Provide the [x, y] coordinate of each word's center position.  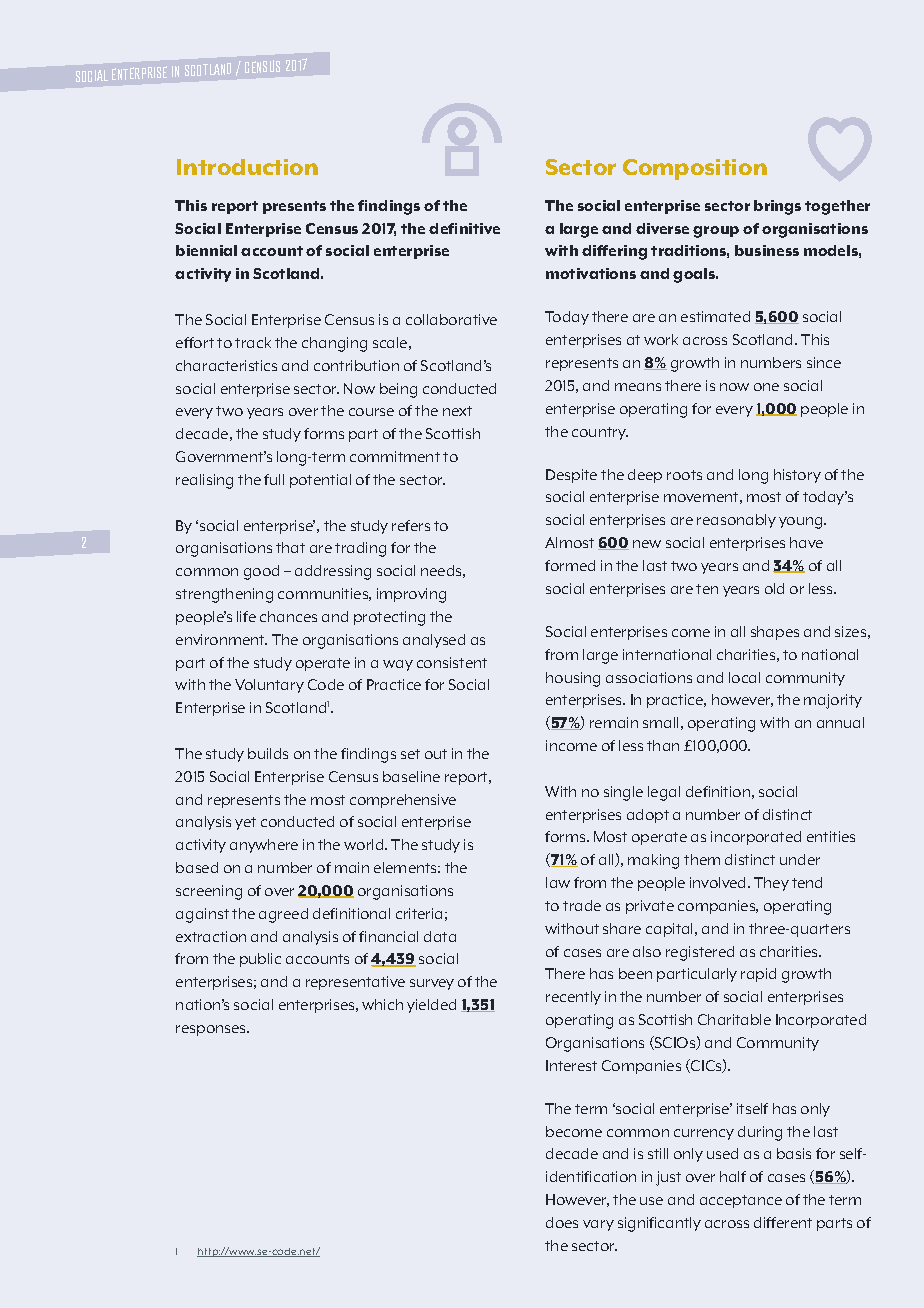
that [290, 547]
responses [212, 1030]
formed [570, 565]
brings [777, 207]
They [771, 884]
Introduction [247, 167]
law [558, 882]
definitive [464, 228]
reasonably [736, 521]
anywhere [264, 846]
